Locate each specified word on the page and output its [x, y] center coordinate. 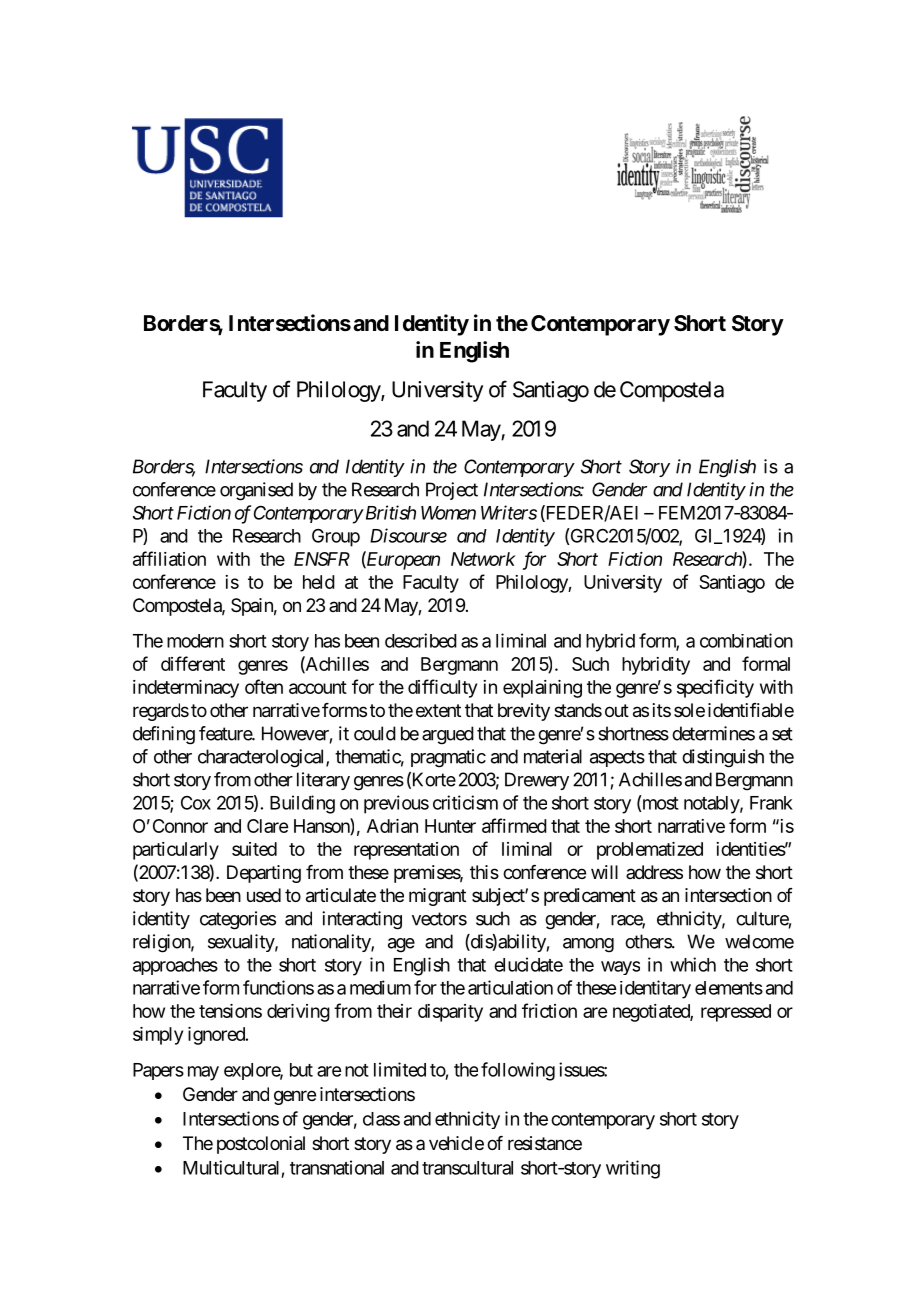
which [693, 964]
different [193, 663]
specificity [715, 688]
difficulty [442, 688]
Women [448, 513]
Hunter [450, 826]
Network [483, 559]
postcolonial [261, 1145]
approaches [175, 966]
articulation [510, 987]
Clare [267, 826]
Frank [771, 803]
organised [256, 491]
